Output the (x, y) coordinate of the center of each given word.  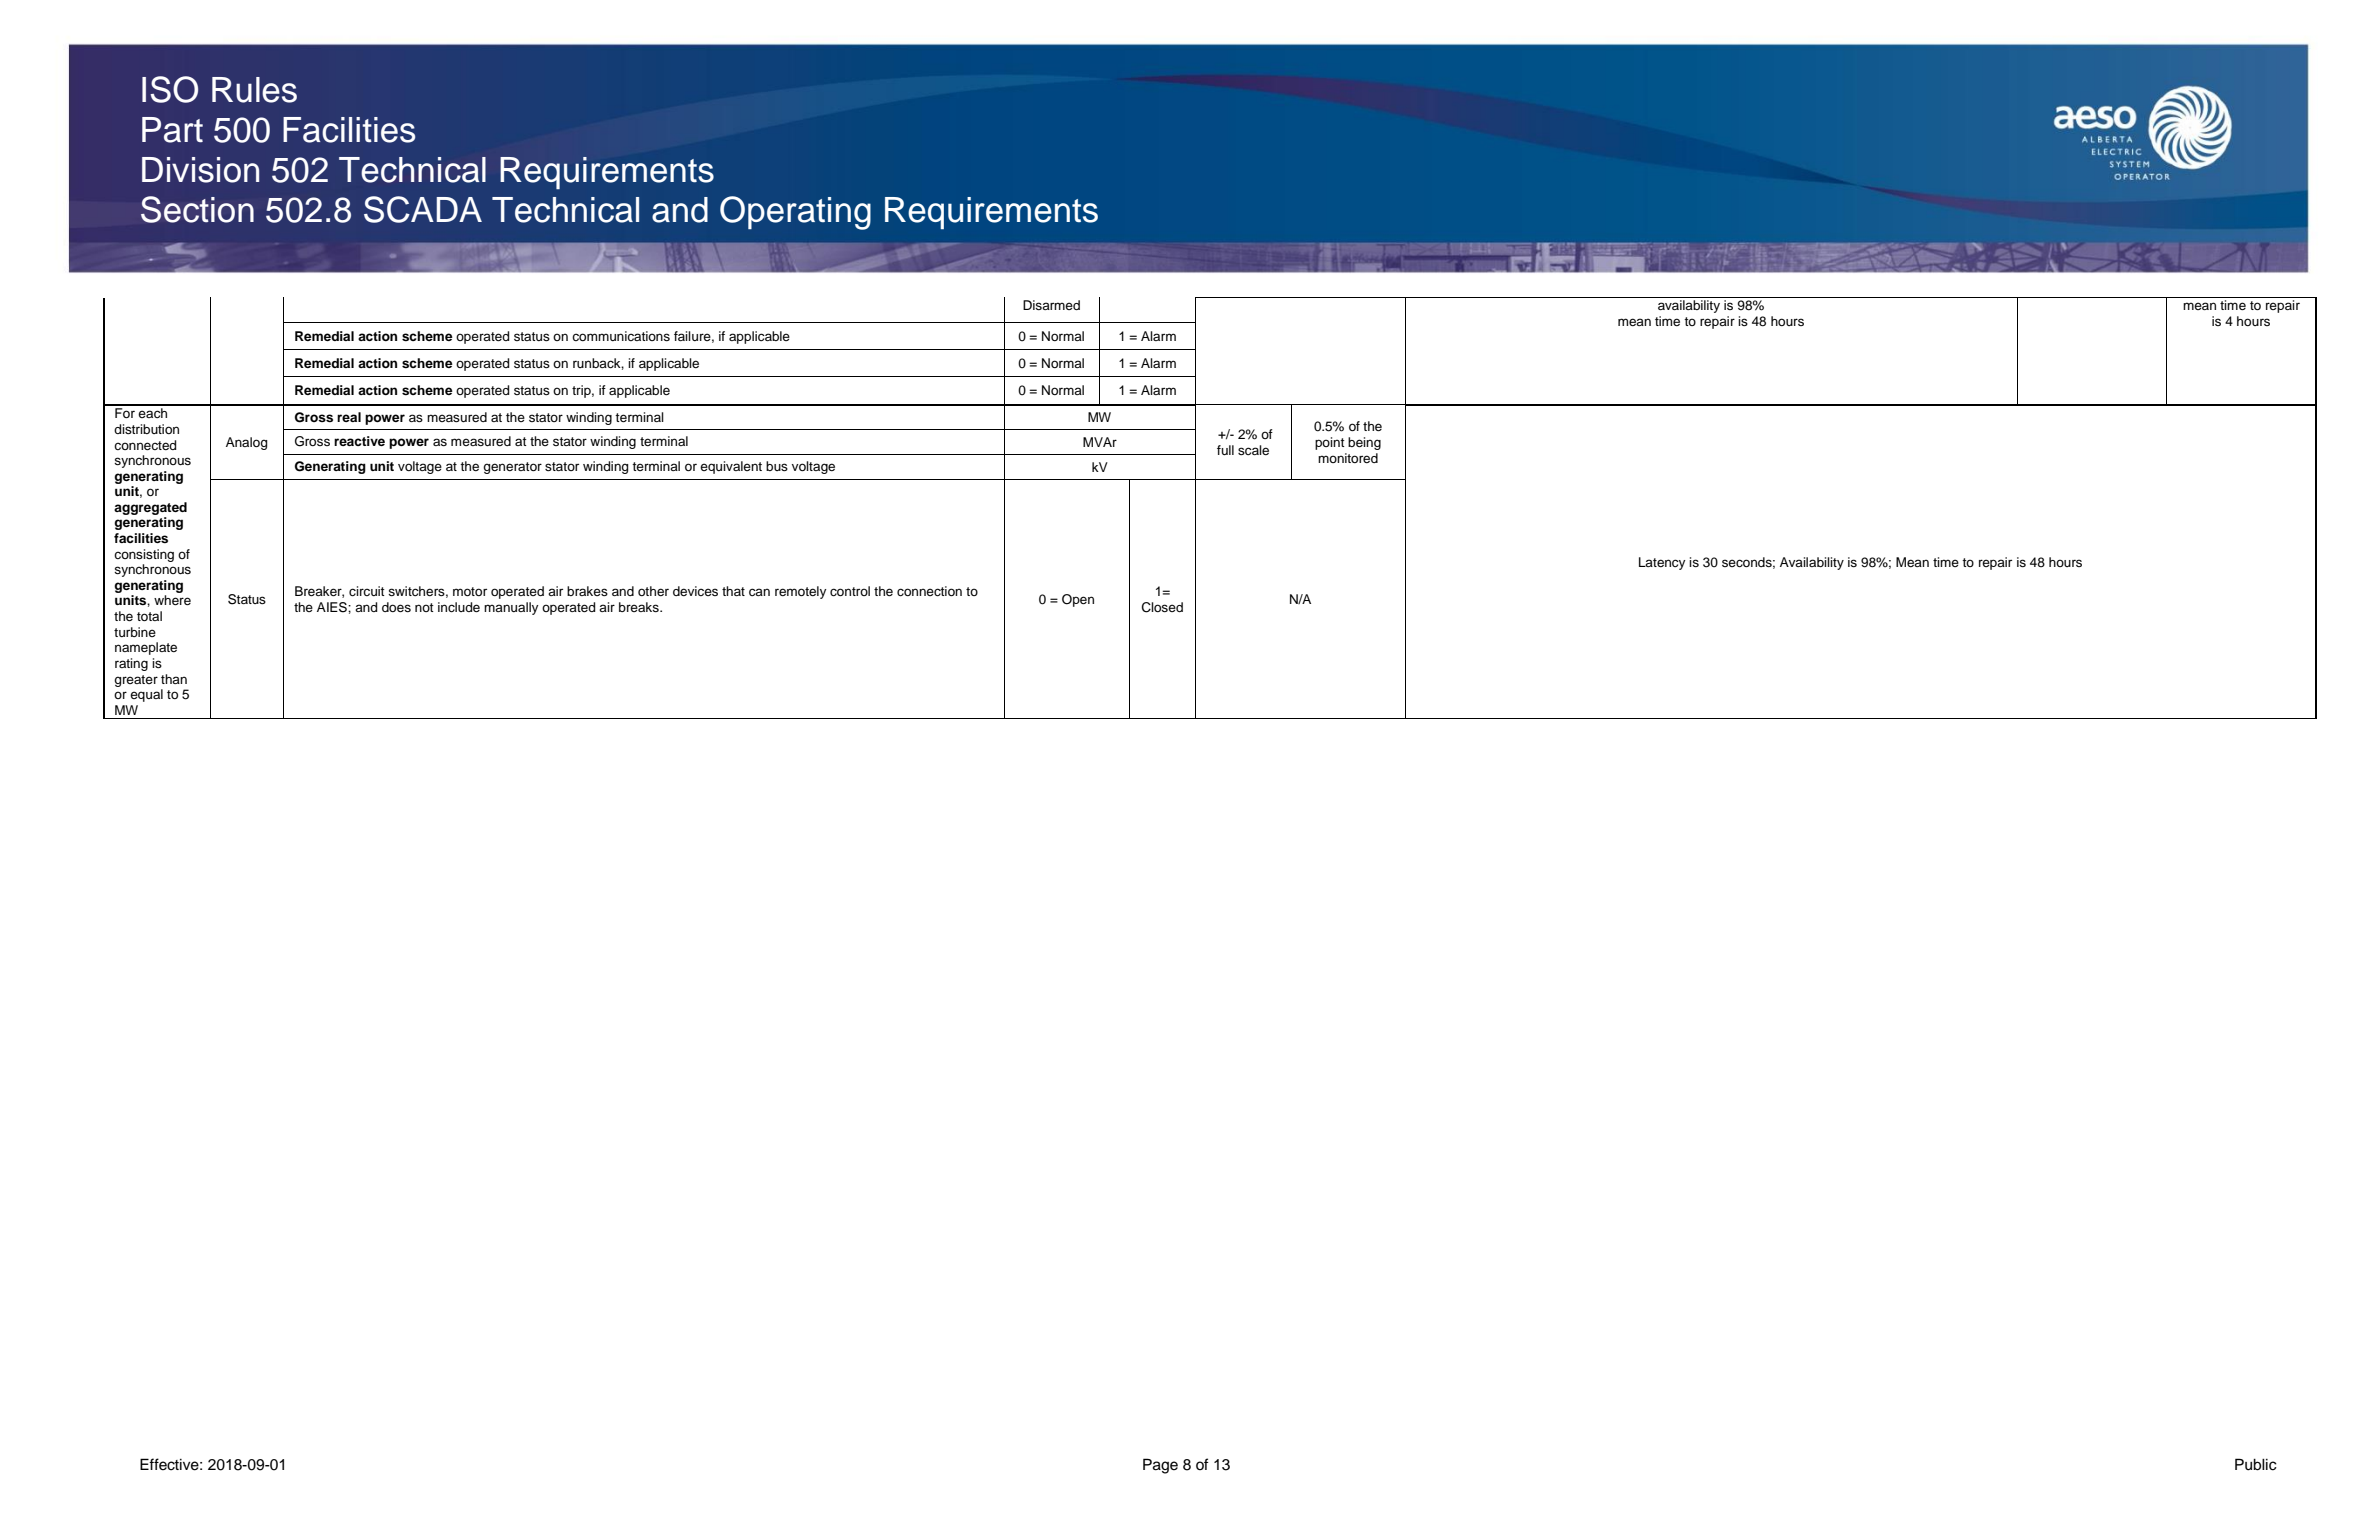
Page (1160, 1466)
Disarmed (1051, 305)
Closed (1162, 607)
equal (146, 695)
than (174, 679)
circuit (367, 591)
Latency (1662, 563)
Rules (254, 90)
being (1364, 443)
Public (2256, 1464)
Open (1078, 600)
